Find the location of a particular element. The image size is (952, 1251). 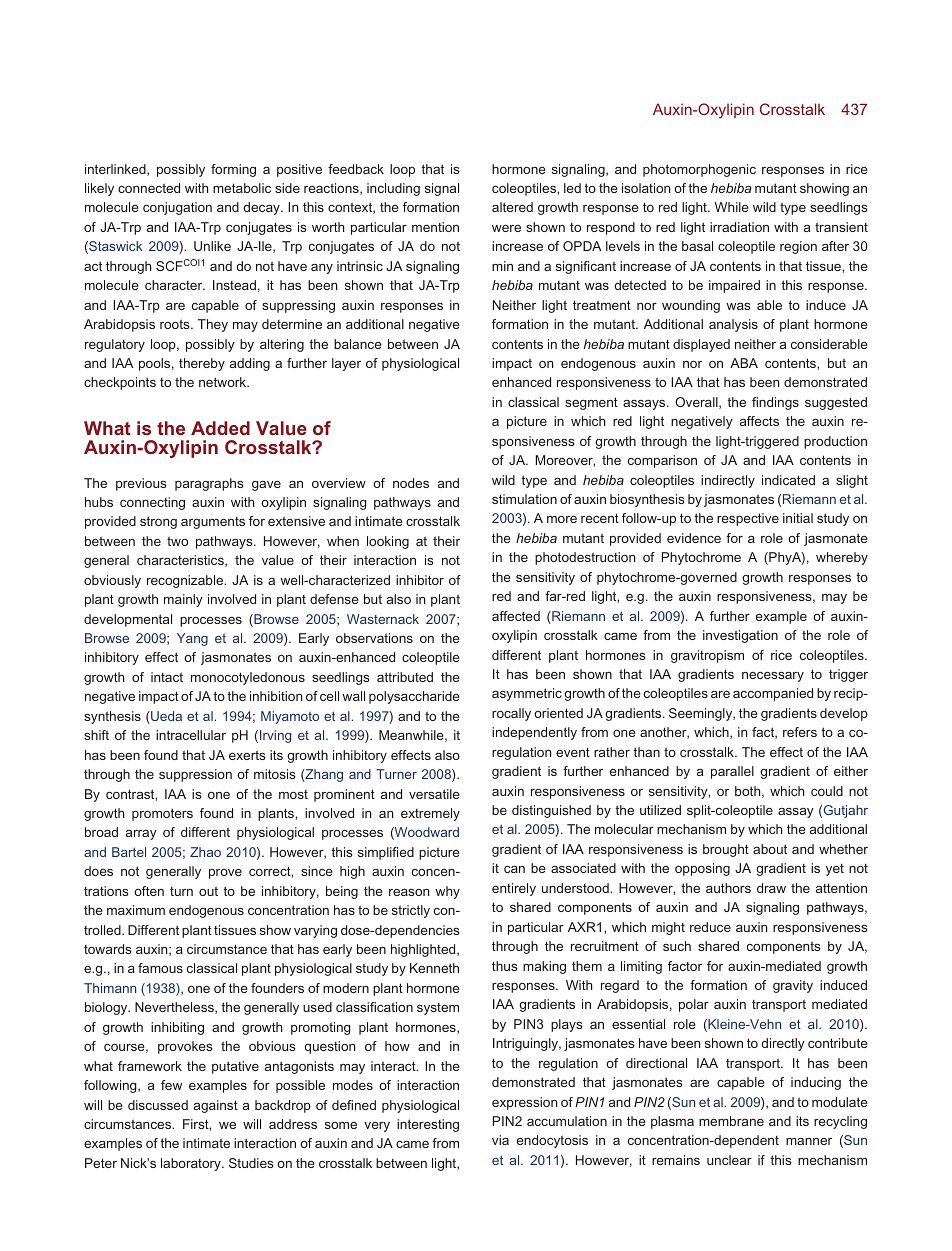

attributed is located at coordinates (405, 677).
